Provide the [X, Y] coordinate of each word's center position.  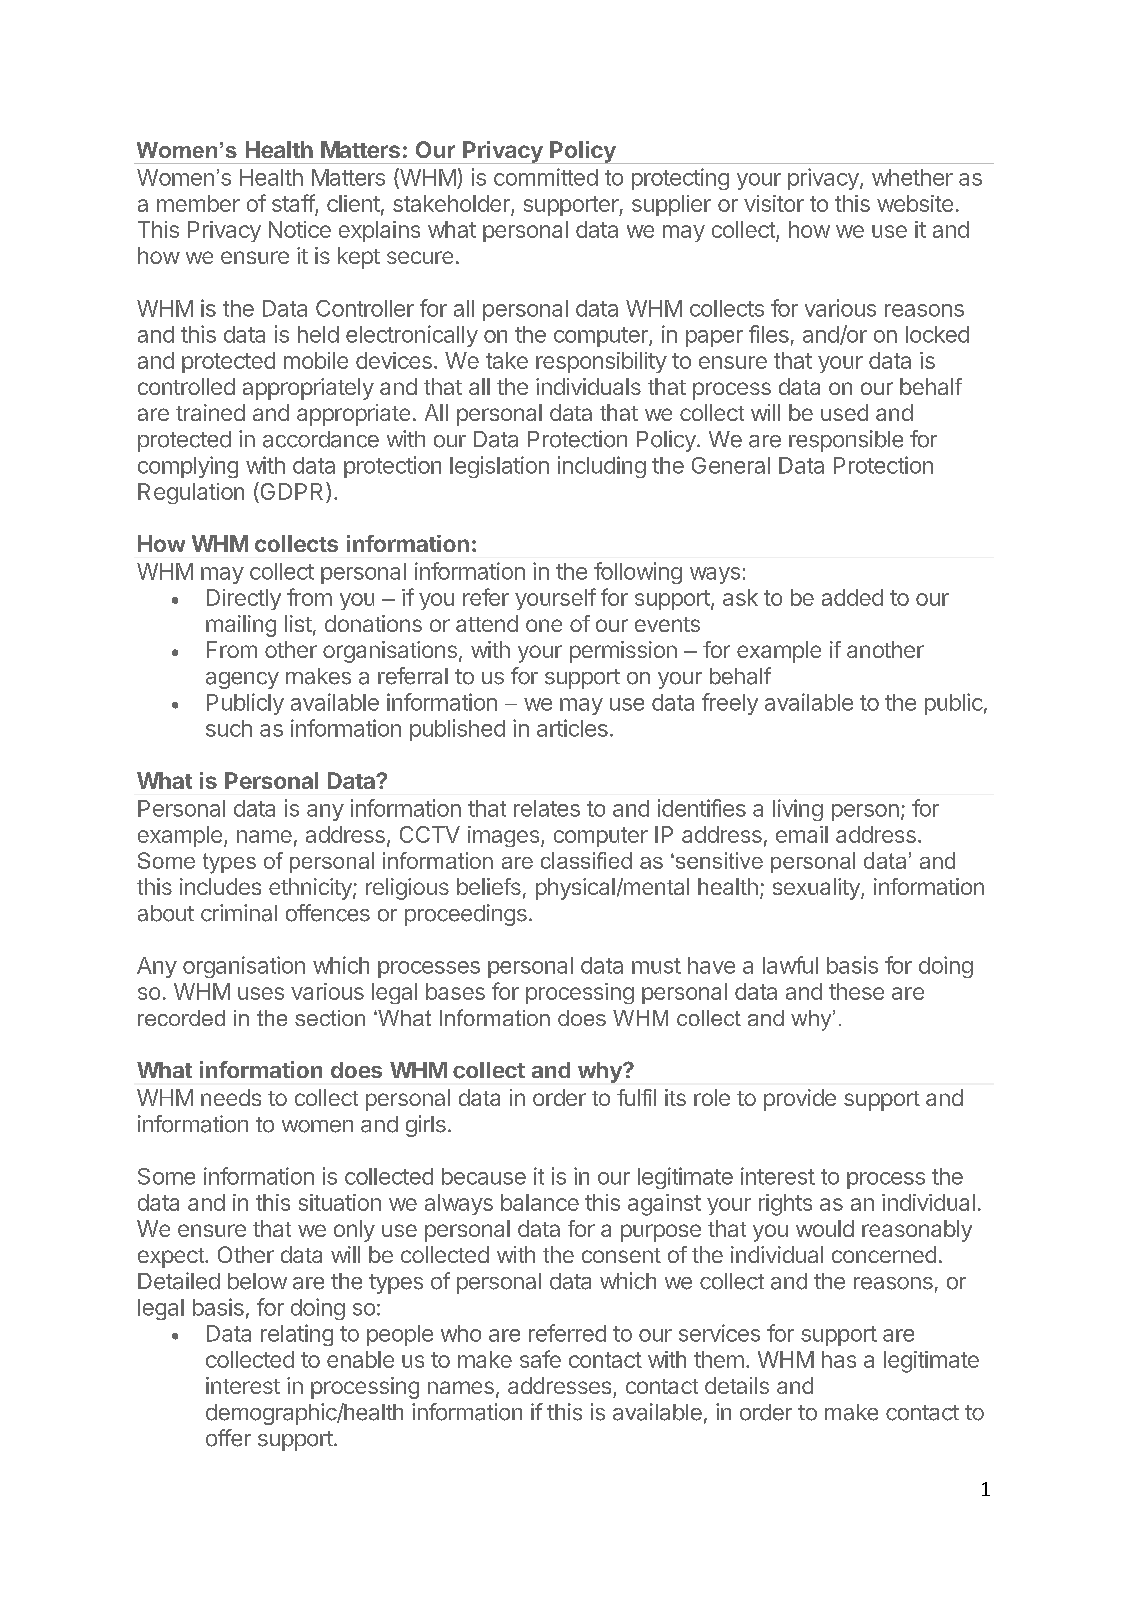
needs [231, 1097]
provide [800, 1100]
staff [293, 203]
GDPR [292, 492]
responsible [846, 441]
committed [546, 177]
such [229, 728]
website [915, 203]
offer [228, 1438]
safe [540, 1359]
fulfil [636, 1097]
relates [547, 808]
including [602, 467]
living [798, 810]
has [839, 1359]
